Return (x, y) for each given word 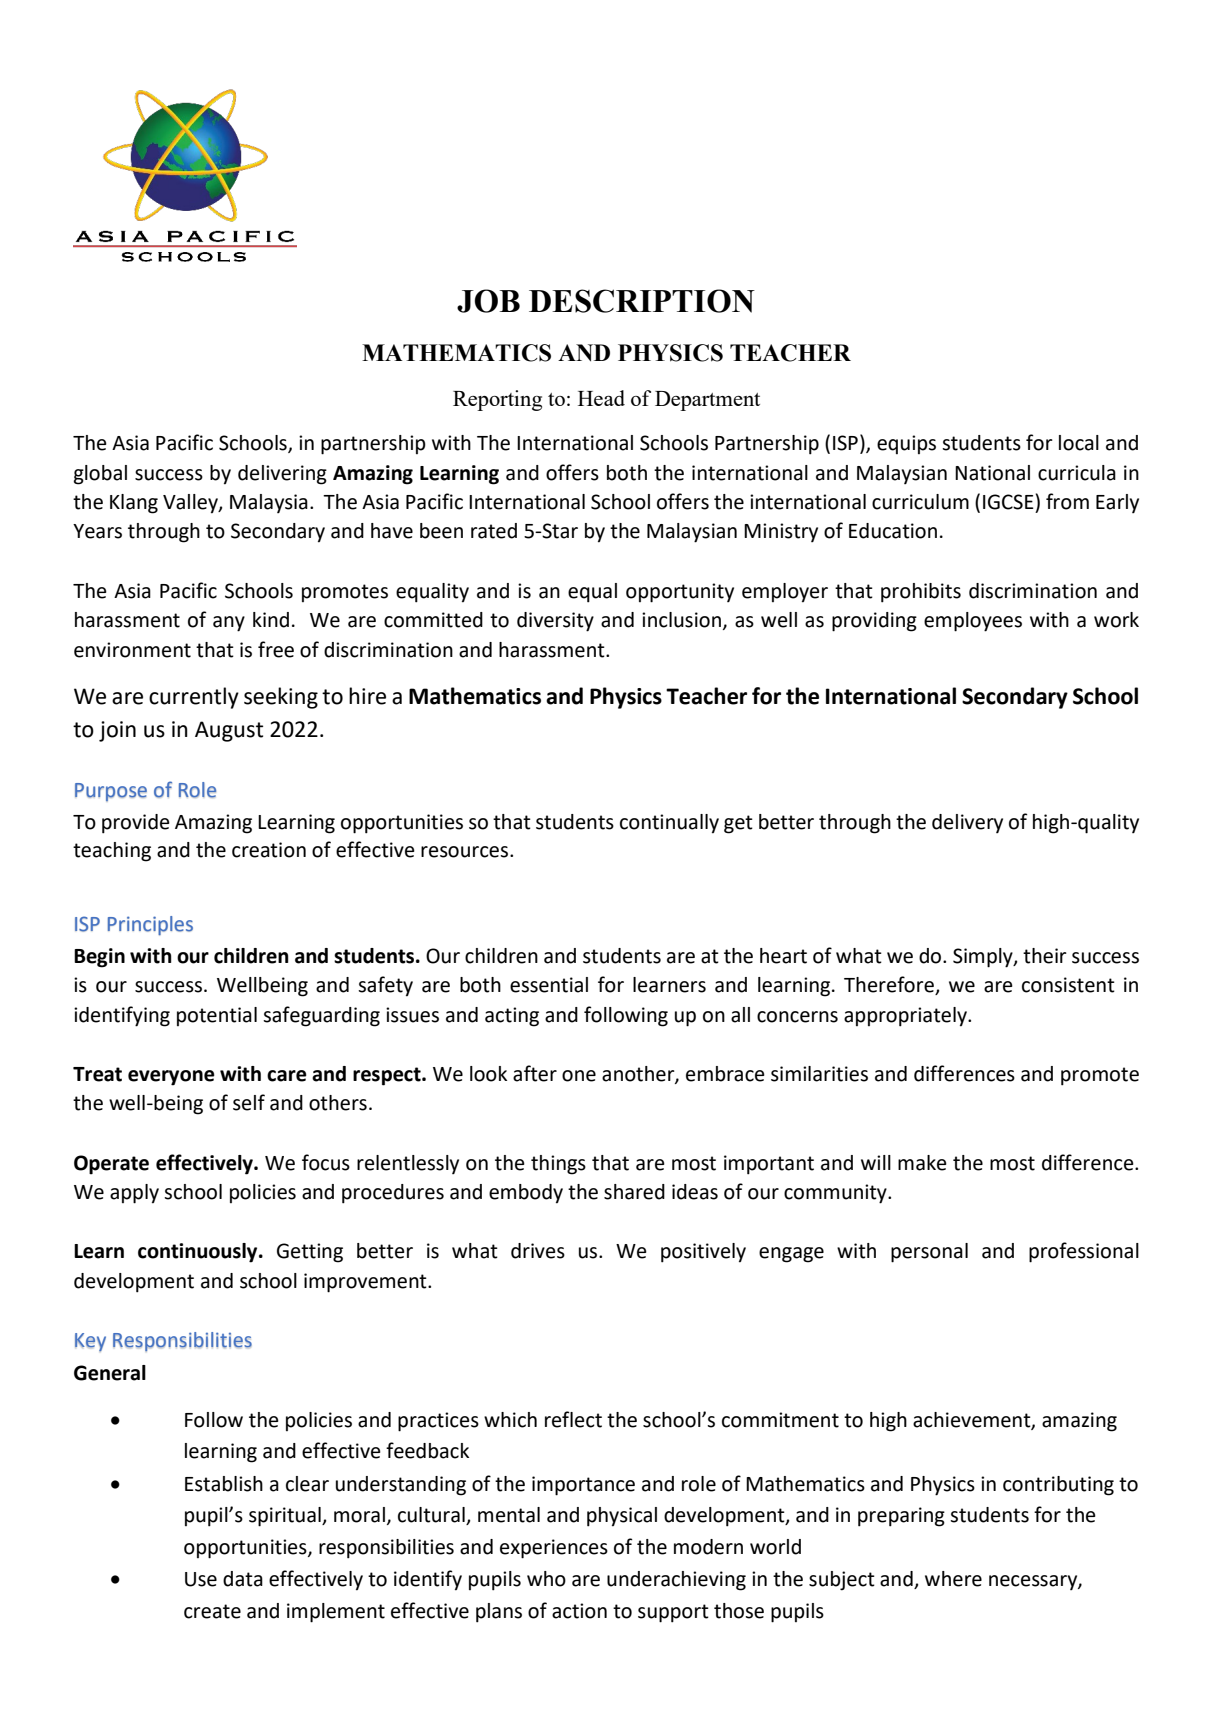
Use (201, 1579)
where (953, 1579)
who (546, 1579)
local (1079, 443)
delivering (282, 475)
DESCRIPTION (642, 301)
